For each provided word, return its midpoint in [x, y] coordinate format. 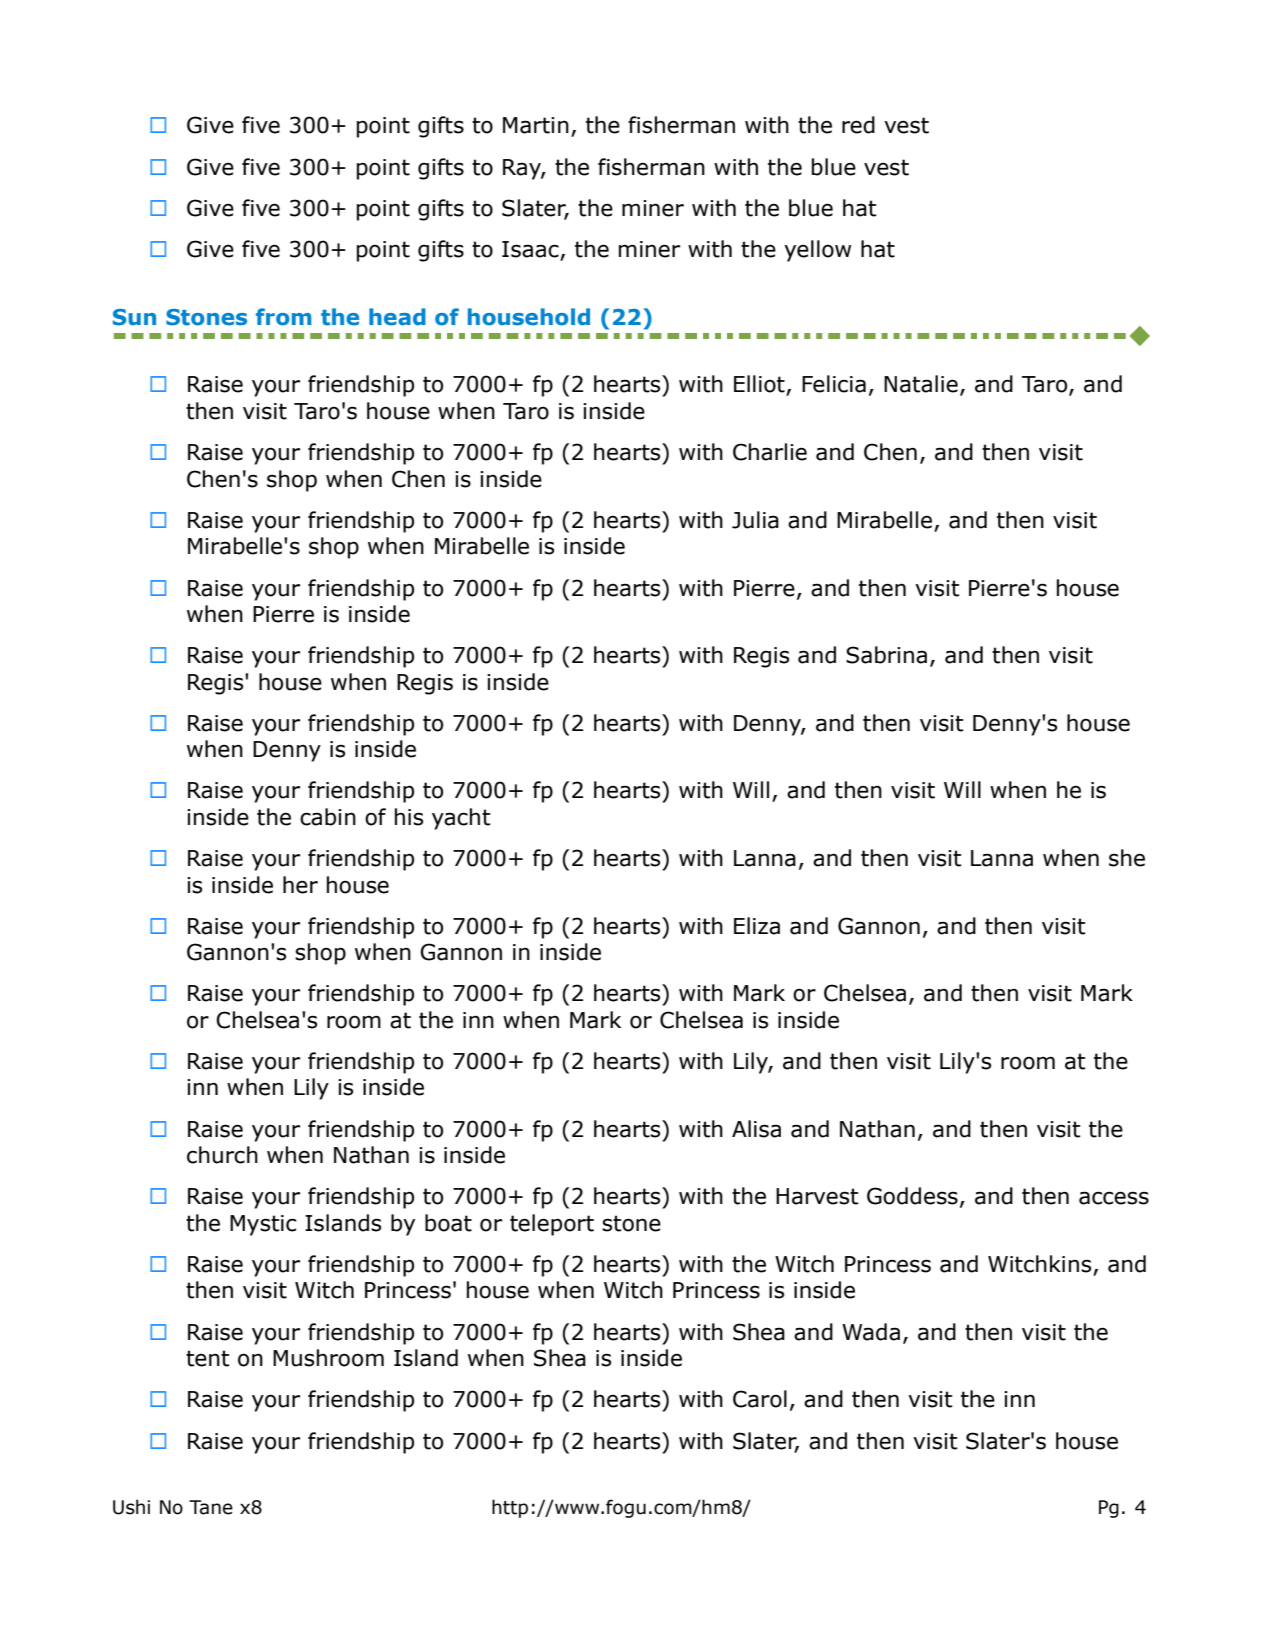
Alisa [756, 1129]
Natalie [921, 384]
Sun [134, 317]
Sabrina [886, 655]
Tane [211, 1507]
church [222, 1155]
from [283, 317]
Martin [536, 125]
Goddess [912, 1196]
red [858, 125]
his [409, 817]
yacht [461, 819]
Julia [755, 520]
